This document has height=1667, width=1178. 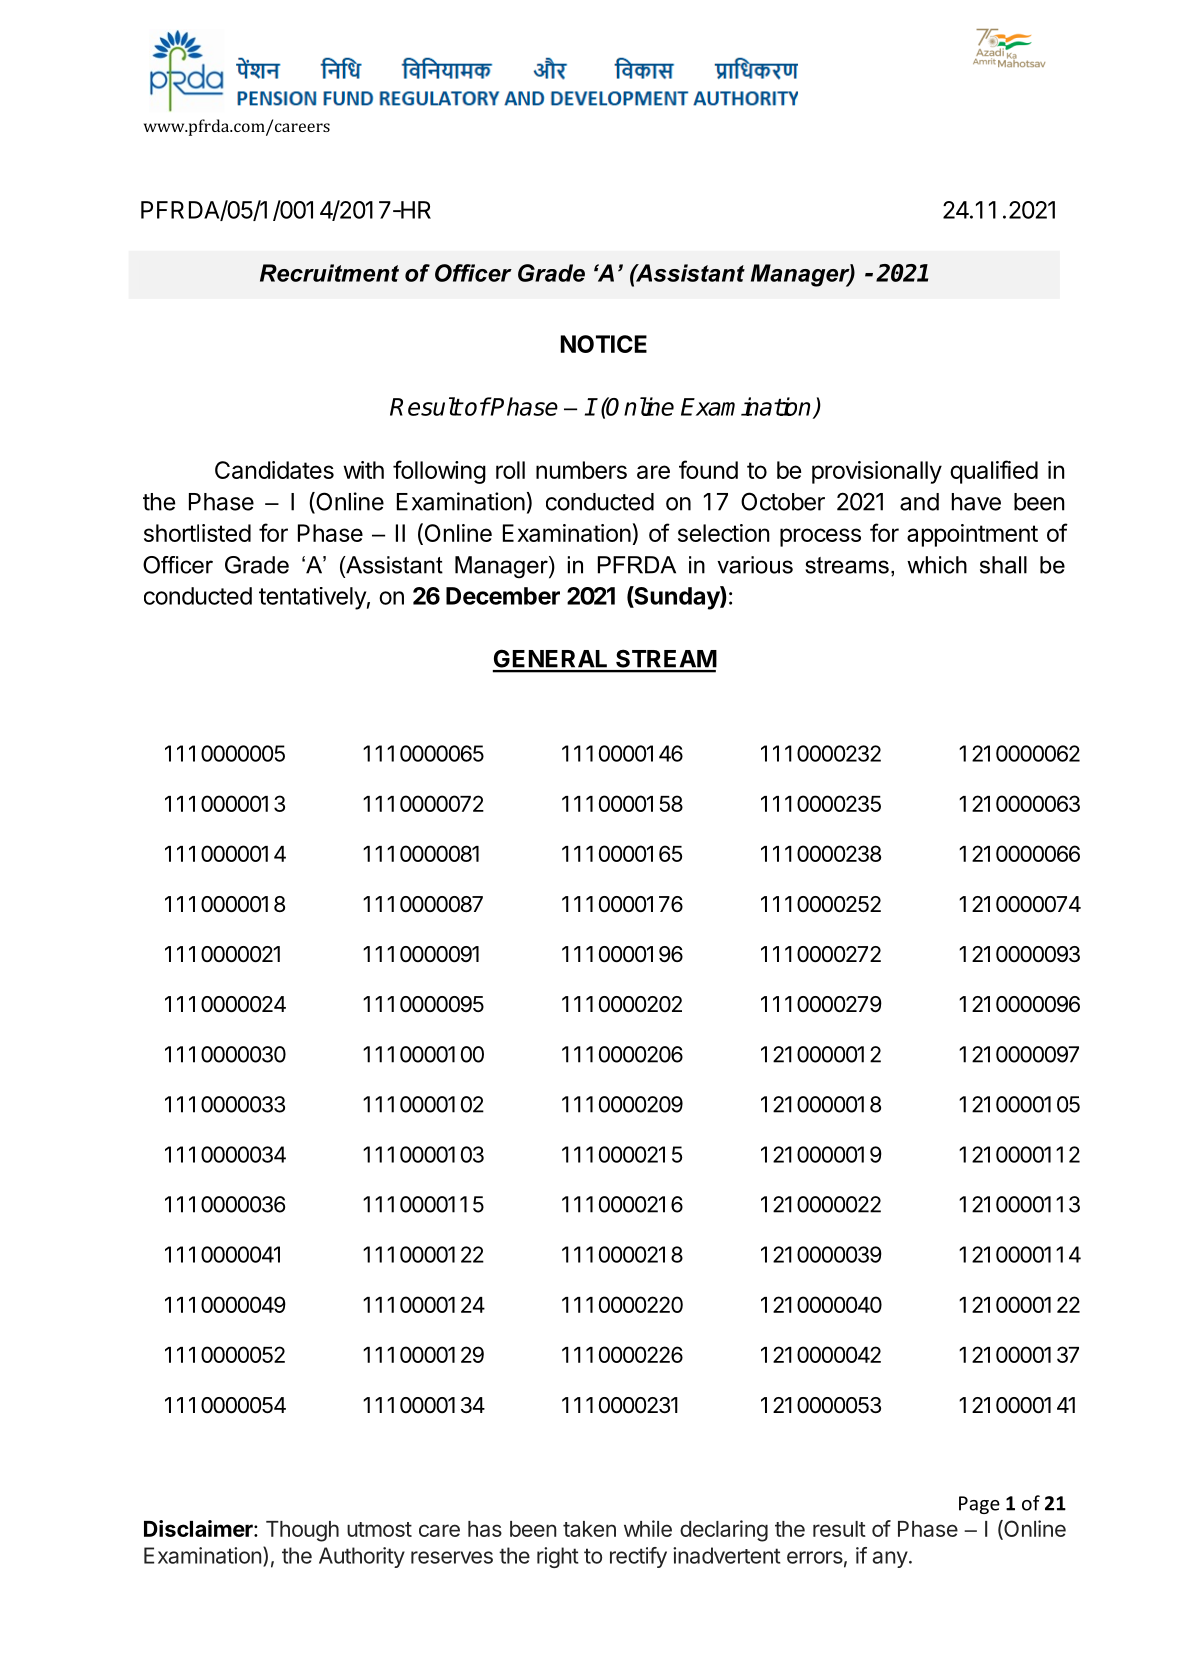 What do you see at coordinates (589, 1529) in the document?
I see `taken` at bounding box center [589, 1529].
